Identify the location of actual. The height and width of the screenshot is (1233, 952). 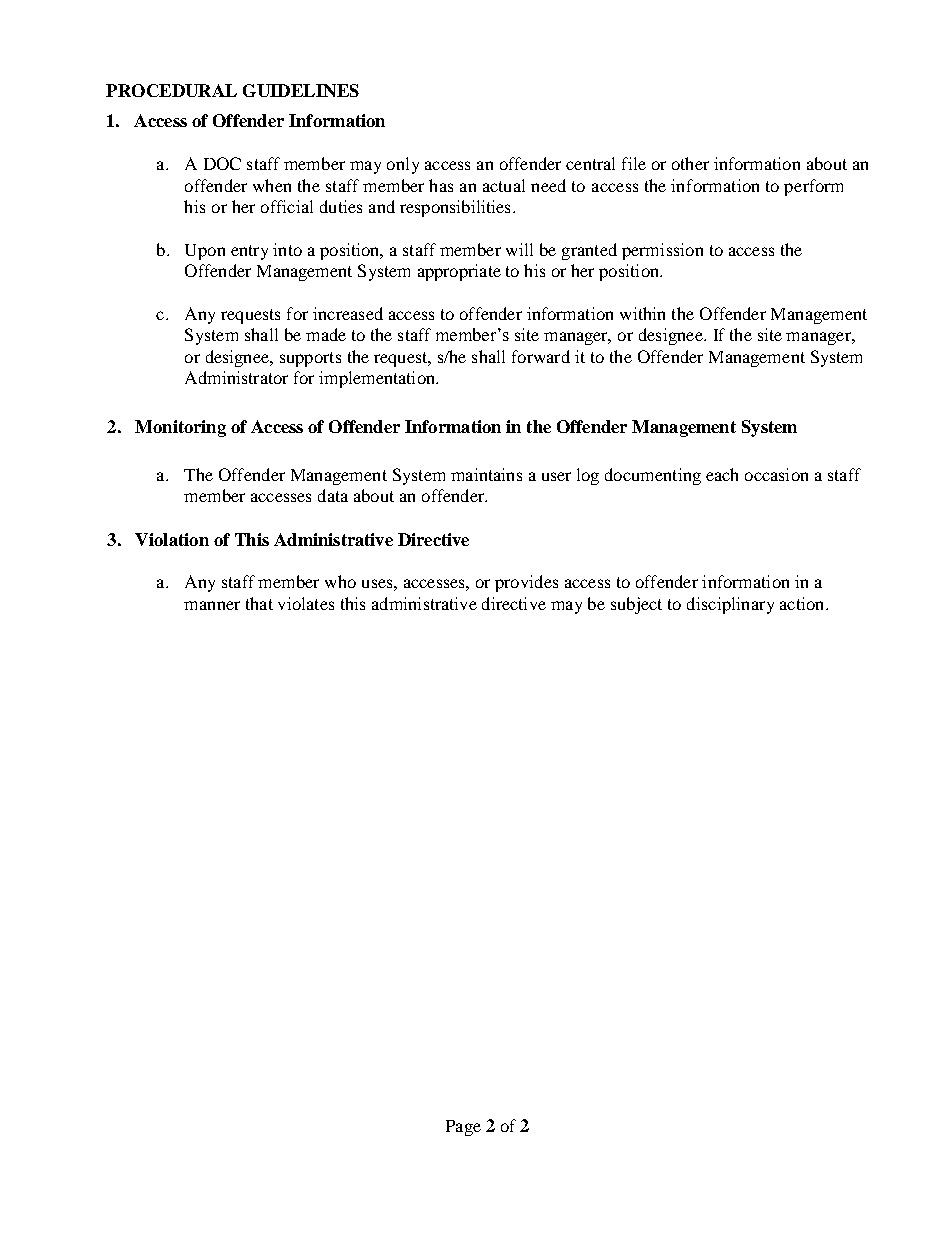
(504, 185).
